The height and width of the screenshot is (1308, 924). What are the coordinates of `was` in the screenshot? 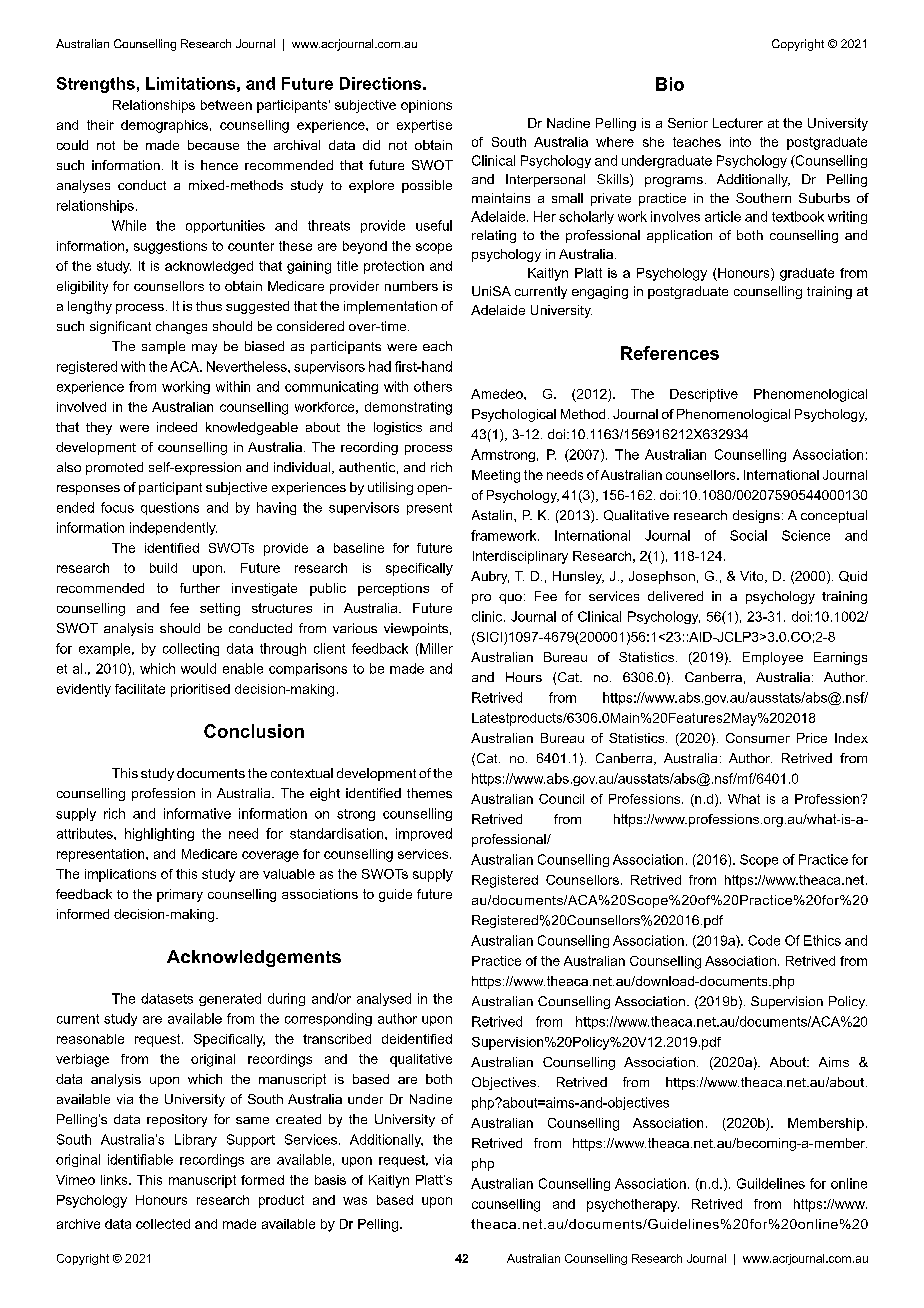 It's located at (355, 1201).
